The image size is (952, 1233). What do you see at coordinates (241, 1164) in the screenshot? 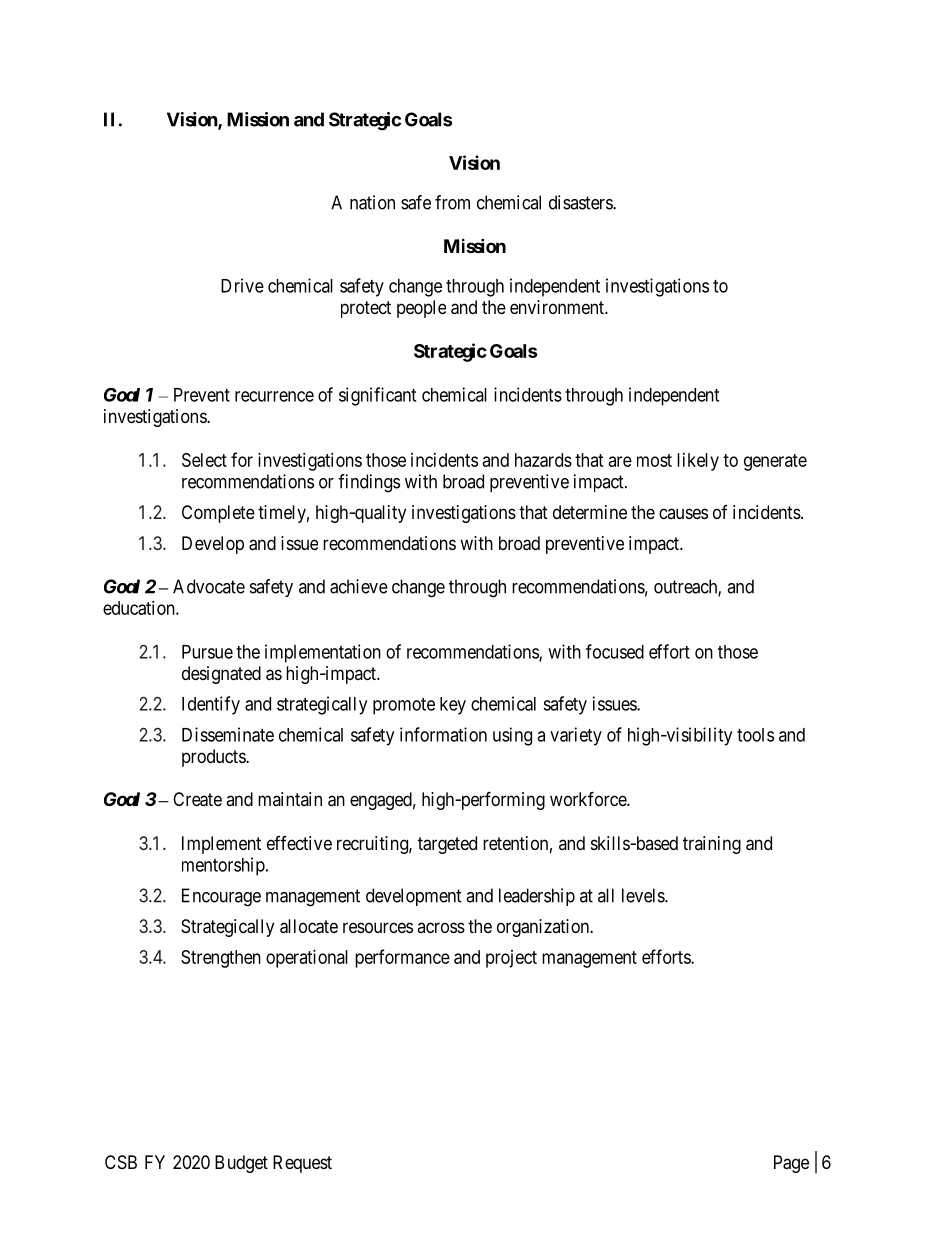
I see `Budget` at bounding box center [241, 1164].
